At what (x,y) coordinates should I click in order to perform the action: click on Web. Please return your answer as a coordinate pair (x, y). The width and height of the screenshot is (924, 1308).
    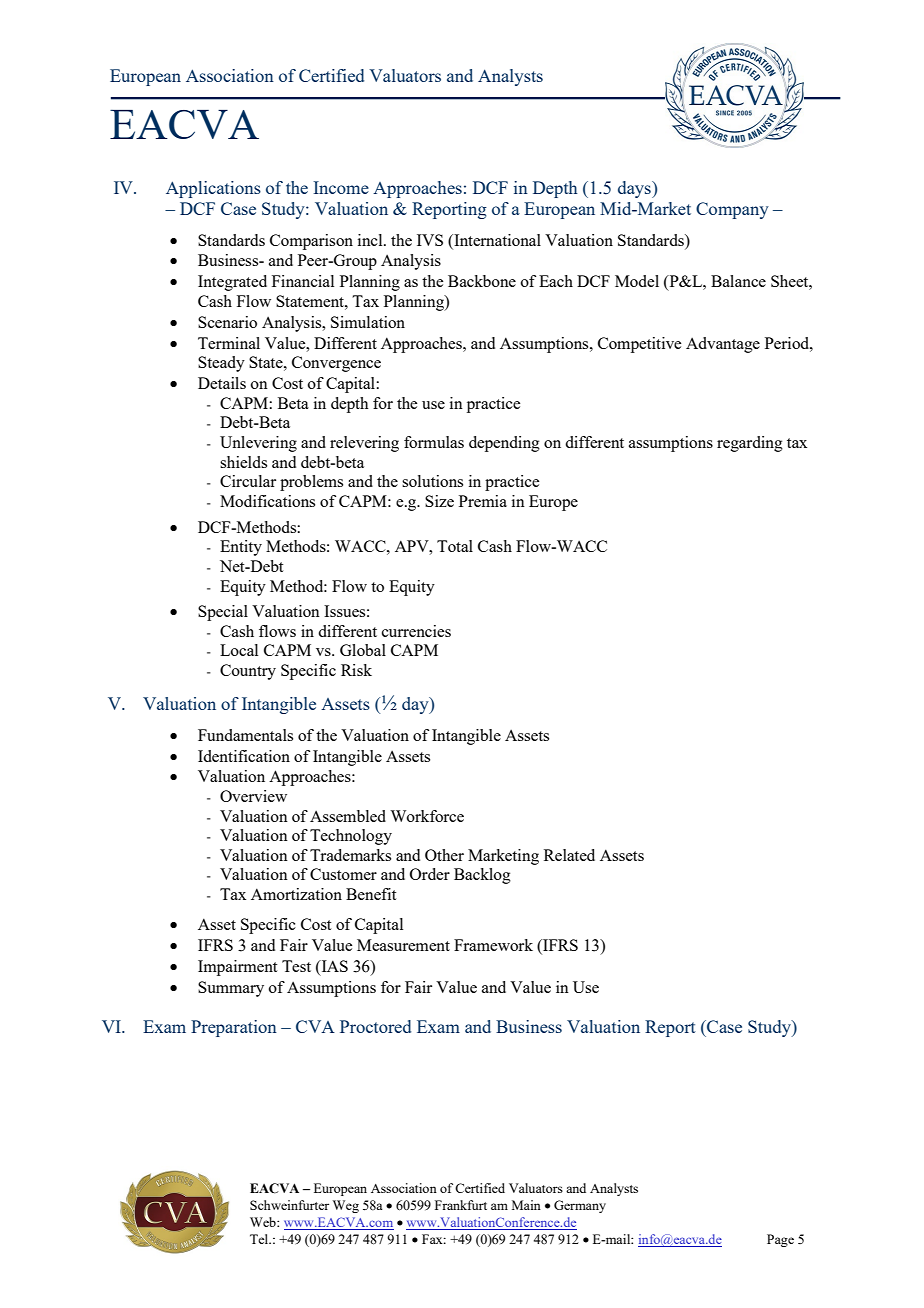
    Looking at the image, I should click on (264, 1222).
